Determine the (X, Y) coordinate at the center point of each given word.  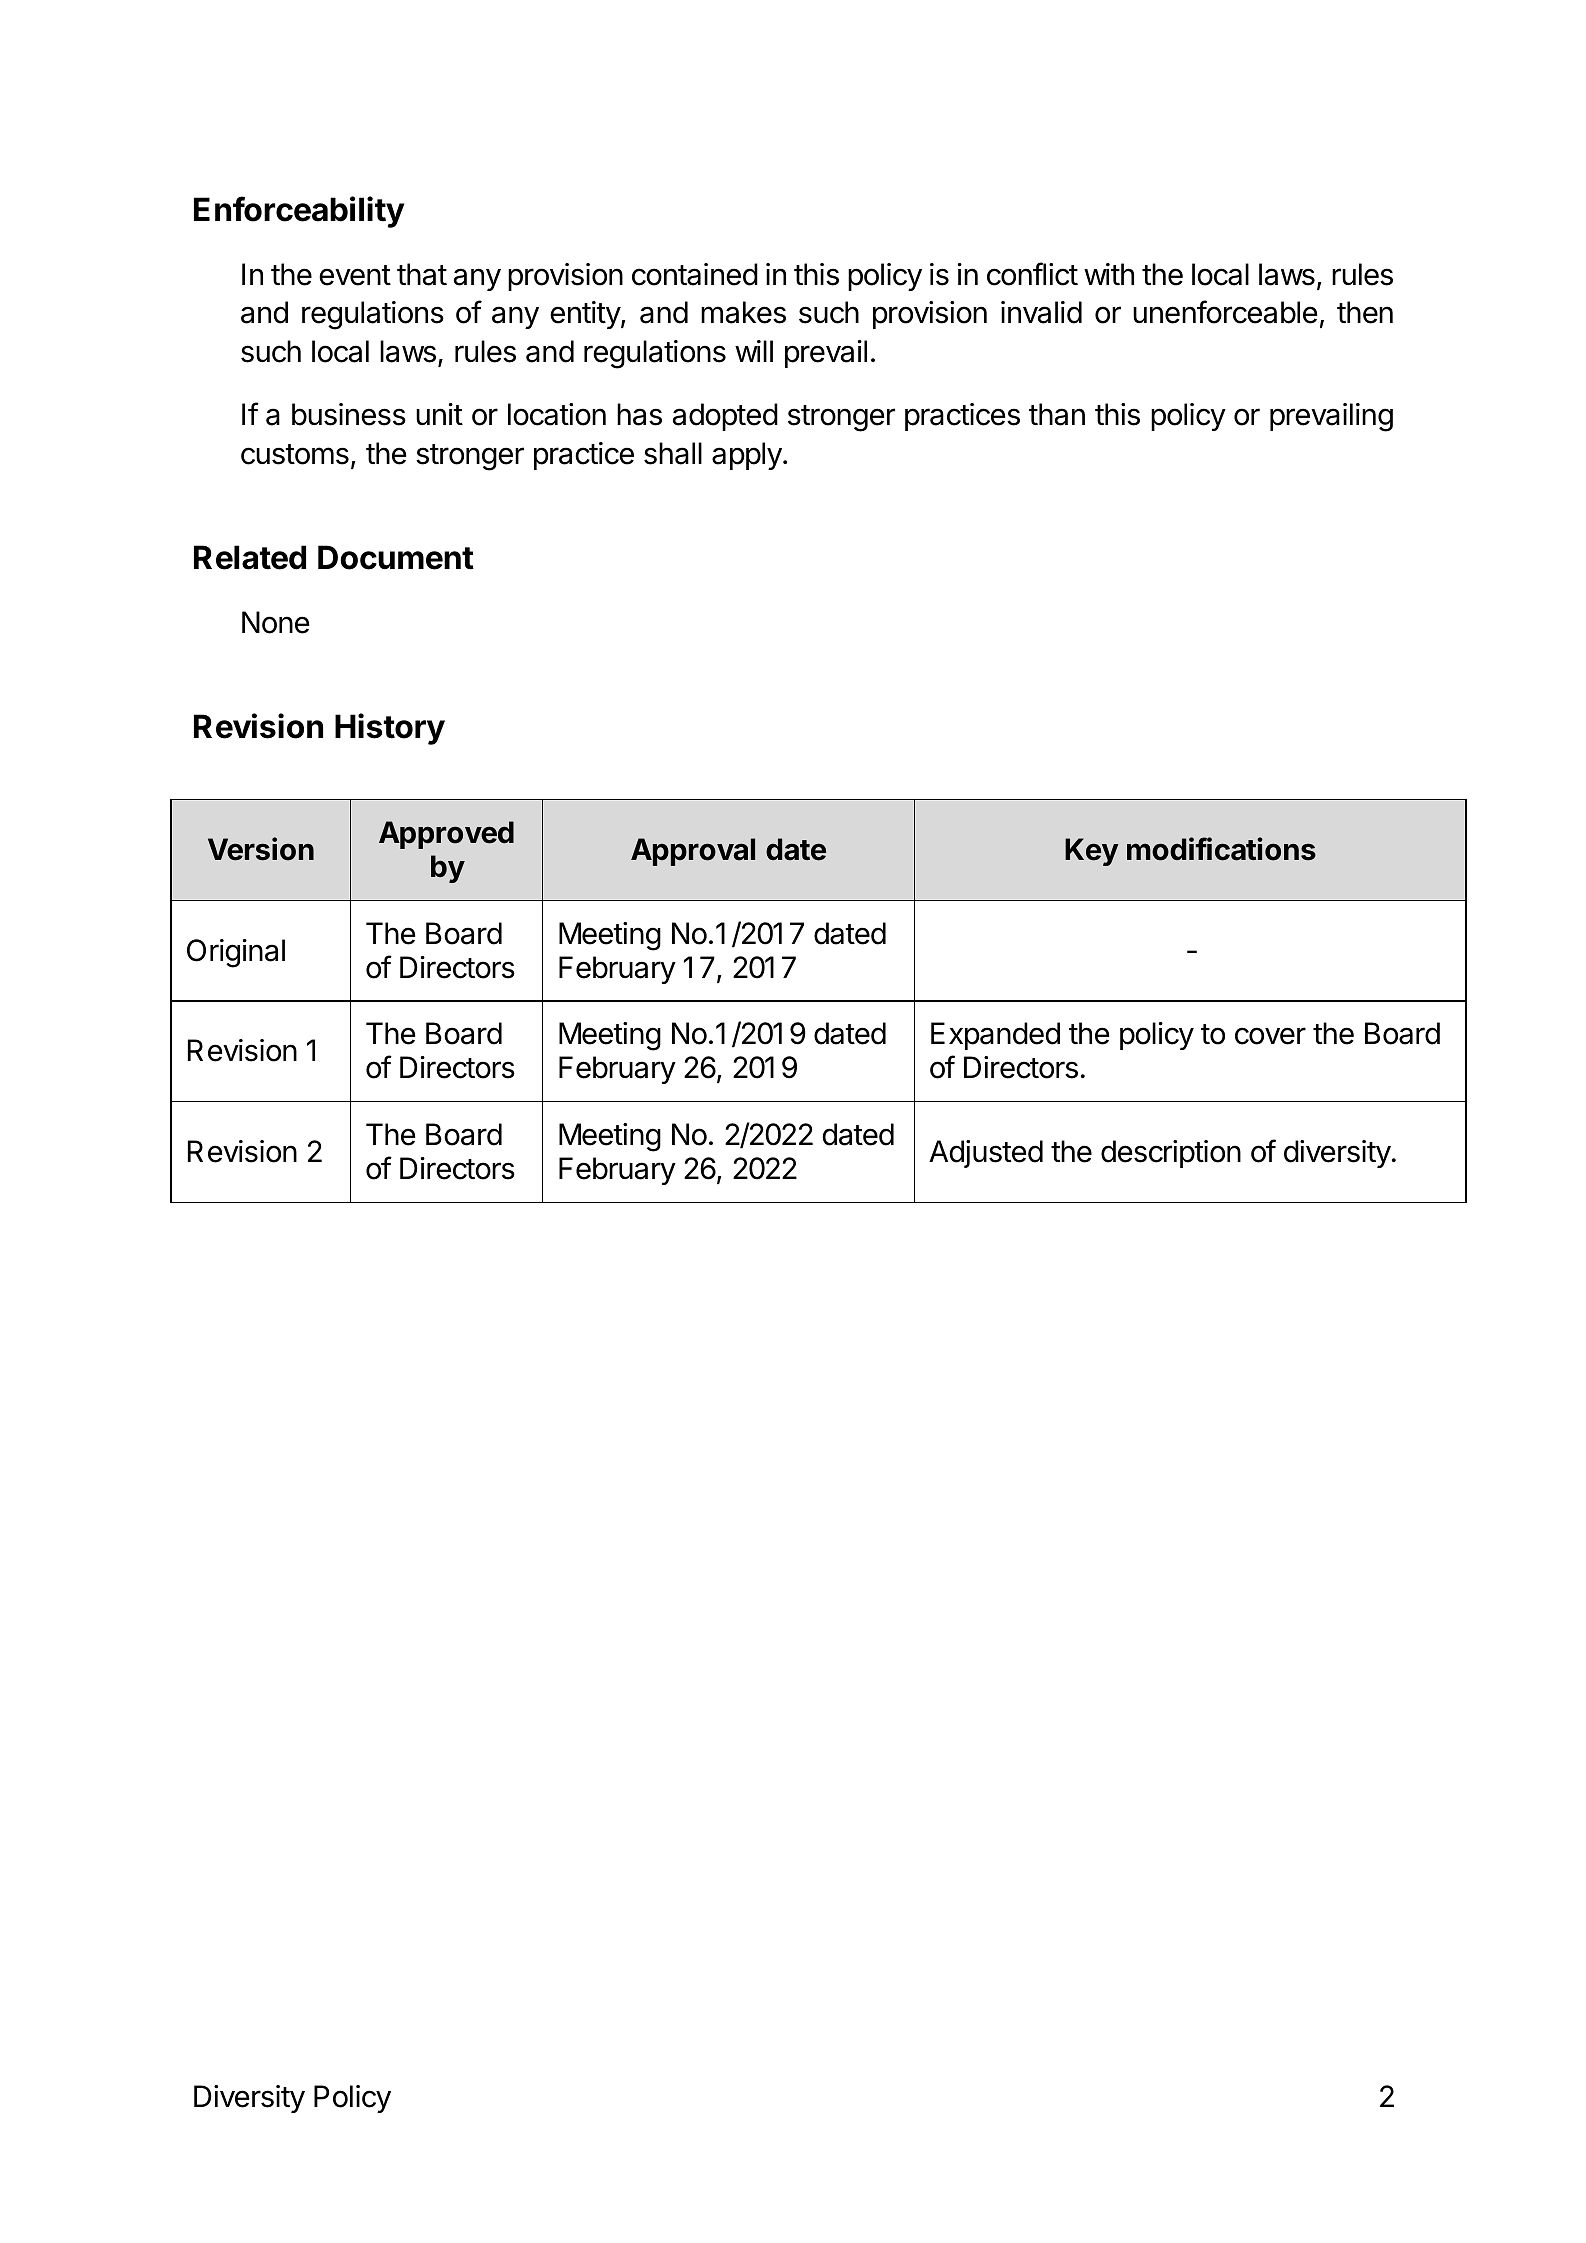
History (390, 729)
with (1109, 274)
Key (1092, 852)
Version (261, 849)
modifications (1221, 849)
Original (236, 953)
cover (1270, 1036)
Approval (693, 852)
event (355, 275)
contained (695, 274)
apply (748, 456)
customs (295, 454)
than (1057, 414)
